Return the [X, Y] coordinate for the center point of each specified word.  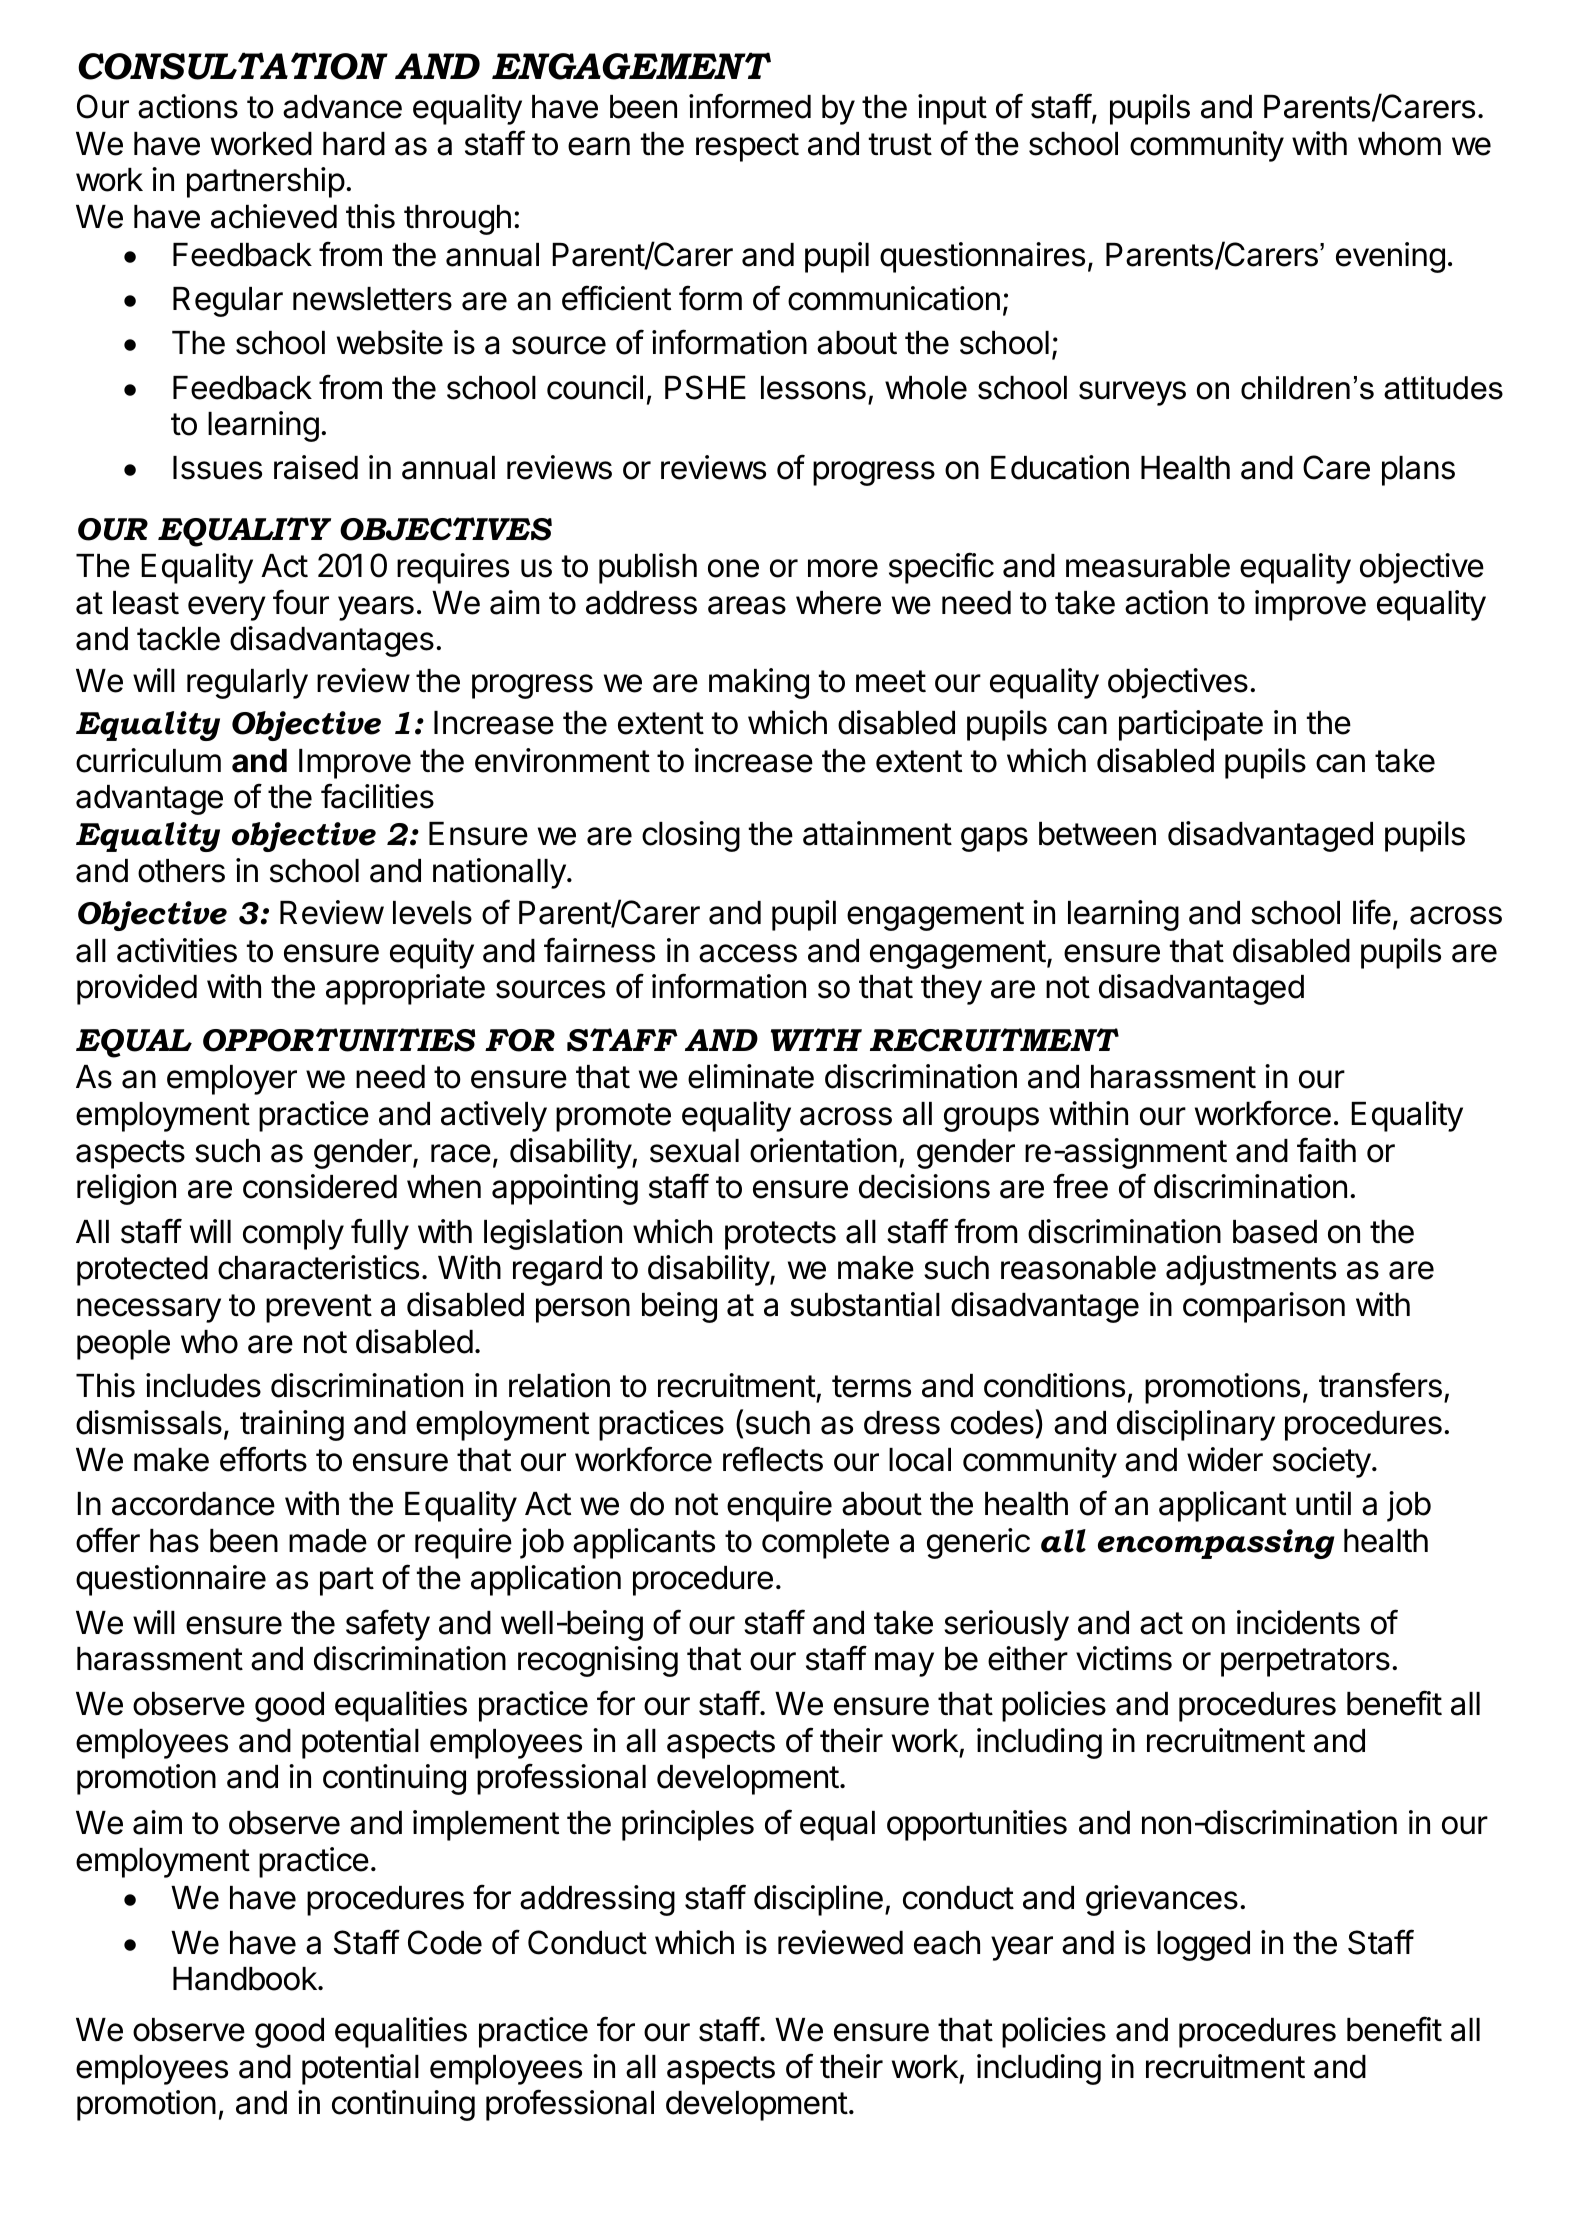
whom [1399, 144]
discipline [818, 1900]
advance [342, 107]
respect [747, 147]
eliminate [751, 1076]
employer [232, 1080]
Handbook [246, 1979]
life [1372, 912]
